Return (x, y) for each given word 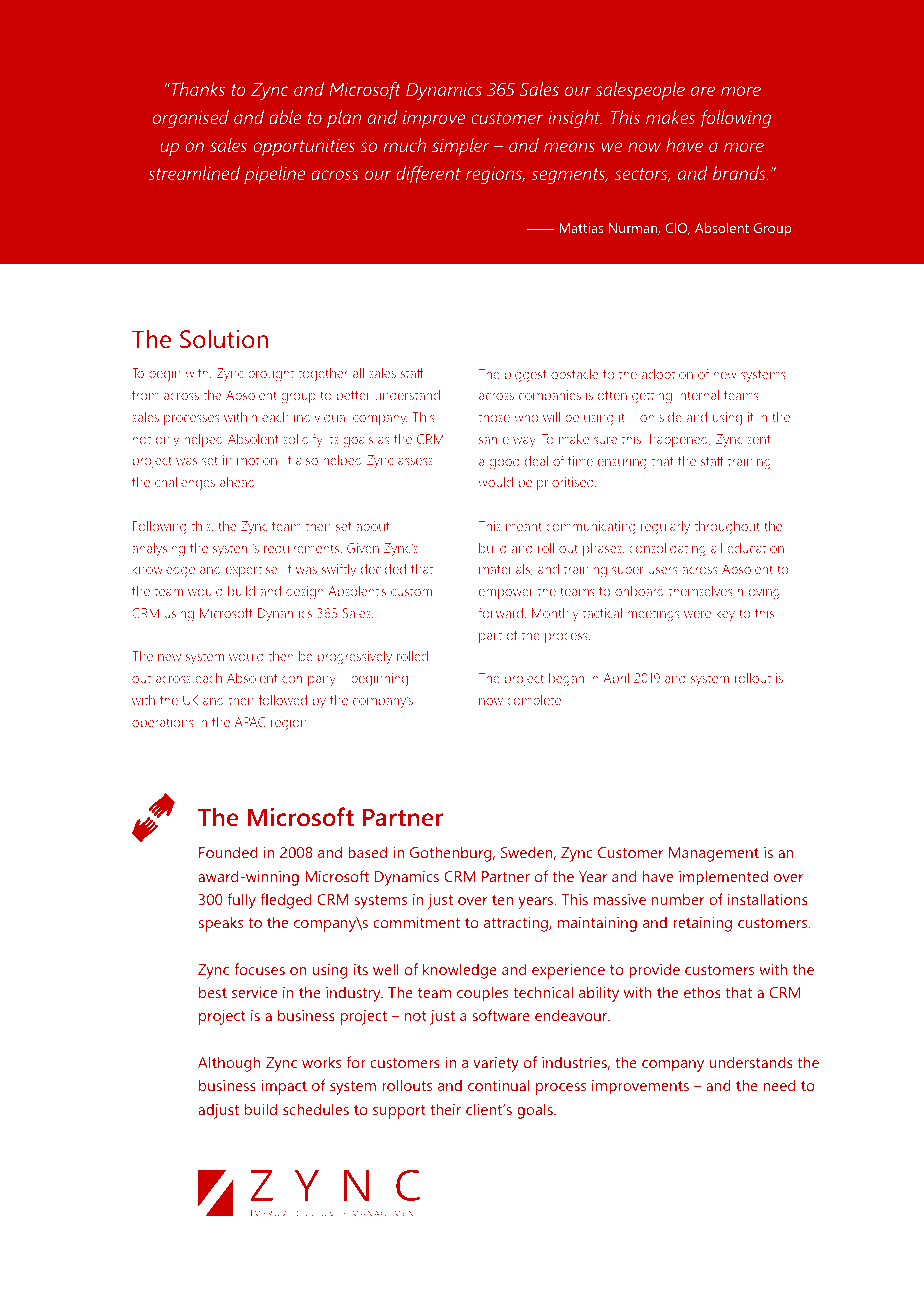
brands (740, 173)
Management (714, 854)
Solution (224, 339)
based (367, 852)
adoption (667, 375)
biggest (526, 376)
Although (229, 1064)
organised (191, 119)
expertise (253, 570)
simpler (461, 147)
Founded (228, 852)
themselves (700, 591)
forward (502, 612)
